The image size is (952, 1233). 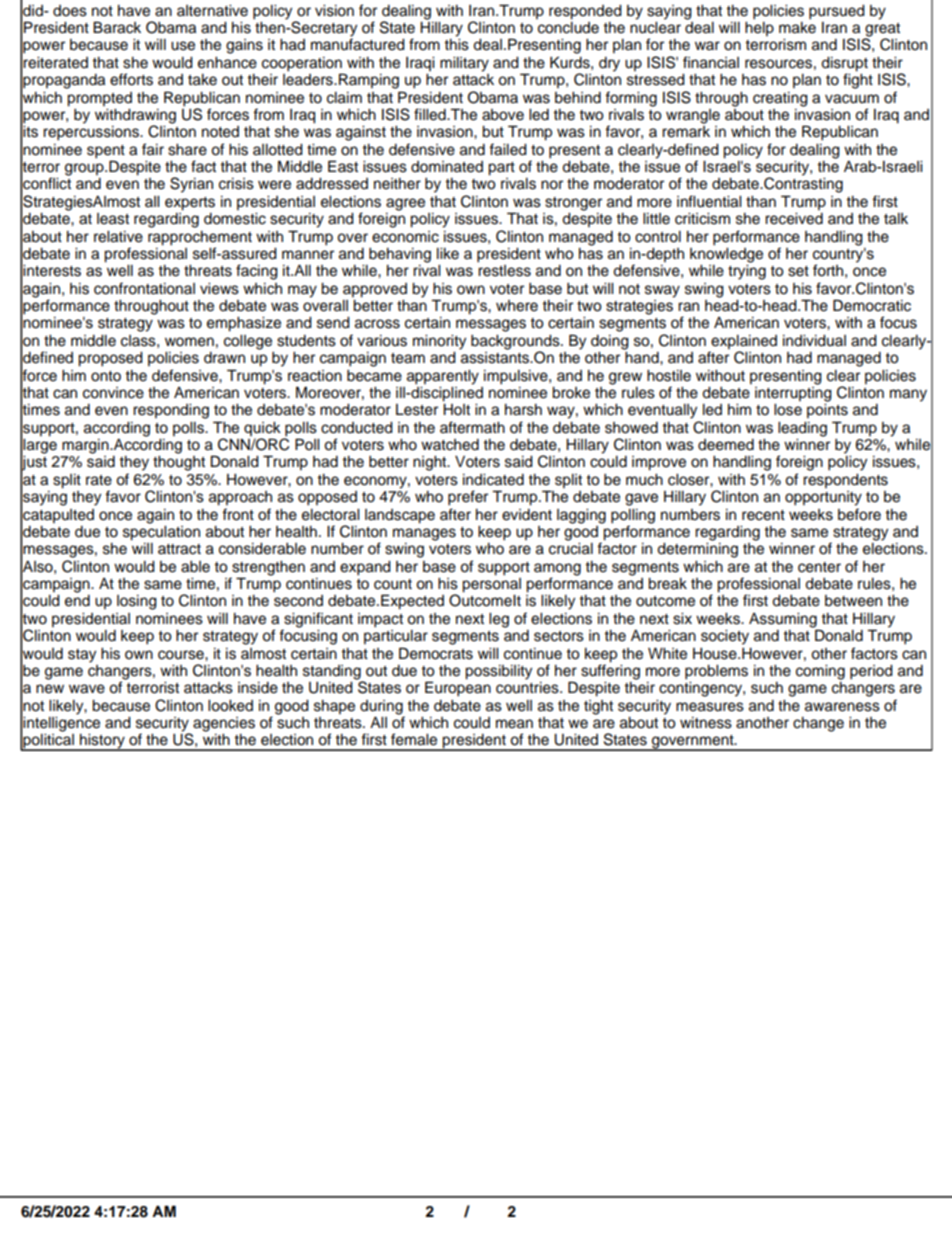 I want to click on history, so click(x=102, y=742).
